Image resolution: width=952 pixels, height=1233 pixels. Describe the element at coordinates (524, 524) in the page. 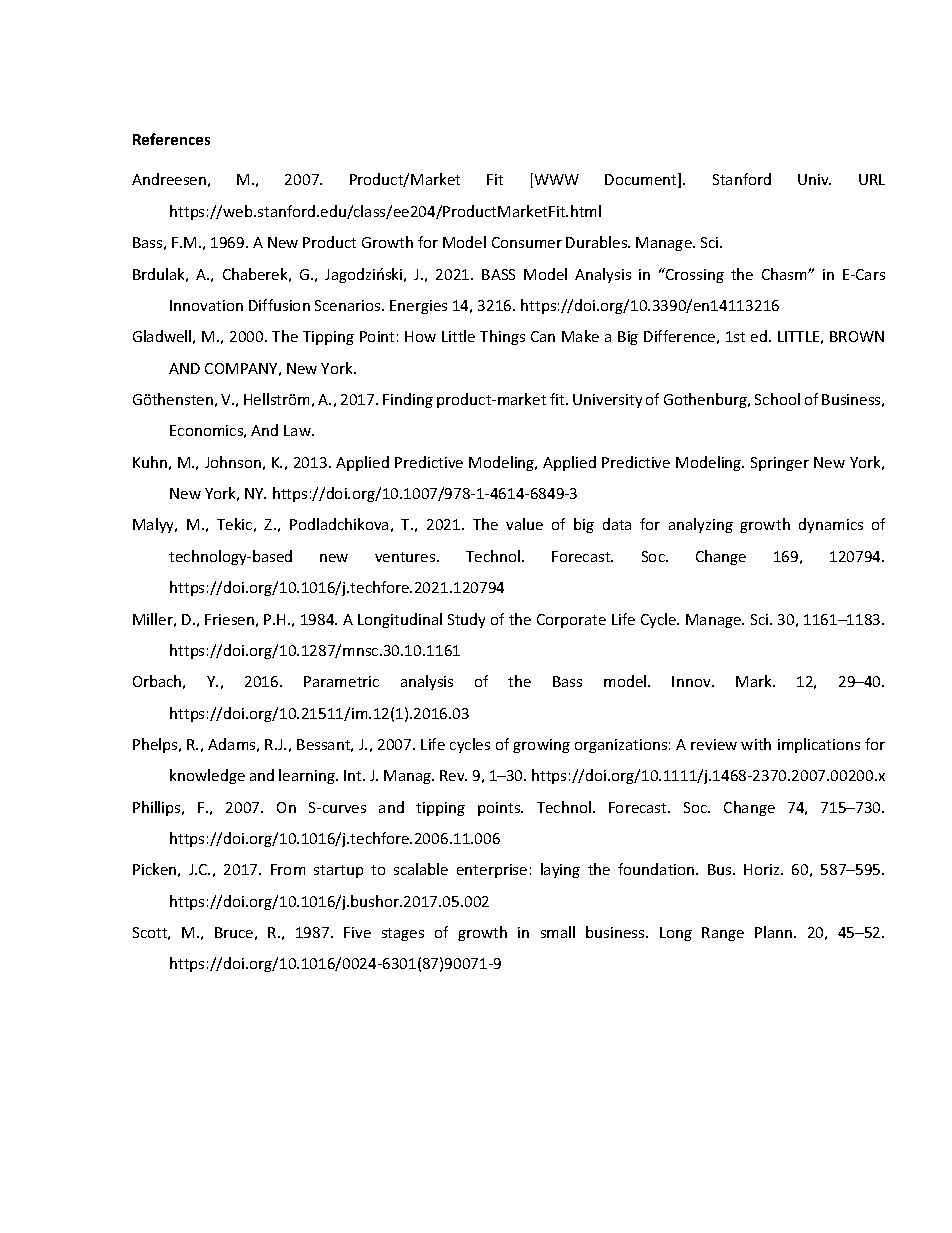

I see `value` at that location.
